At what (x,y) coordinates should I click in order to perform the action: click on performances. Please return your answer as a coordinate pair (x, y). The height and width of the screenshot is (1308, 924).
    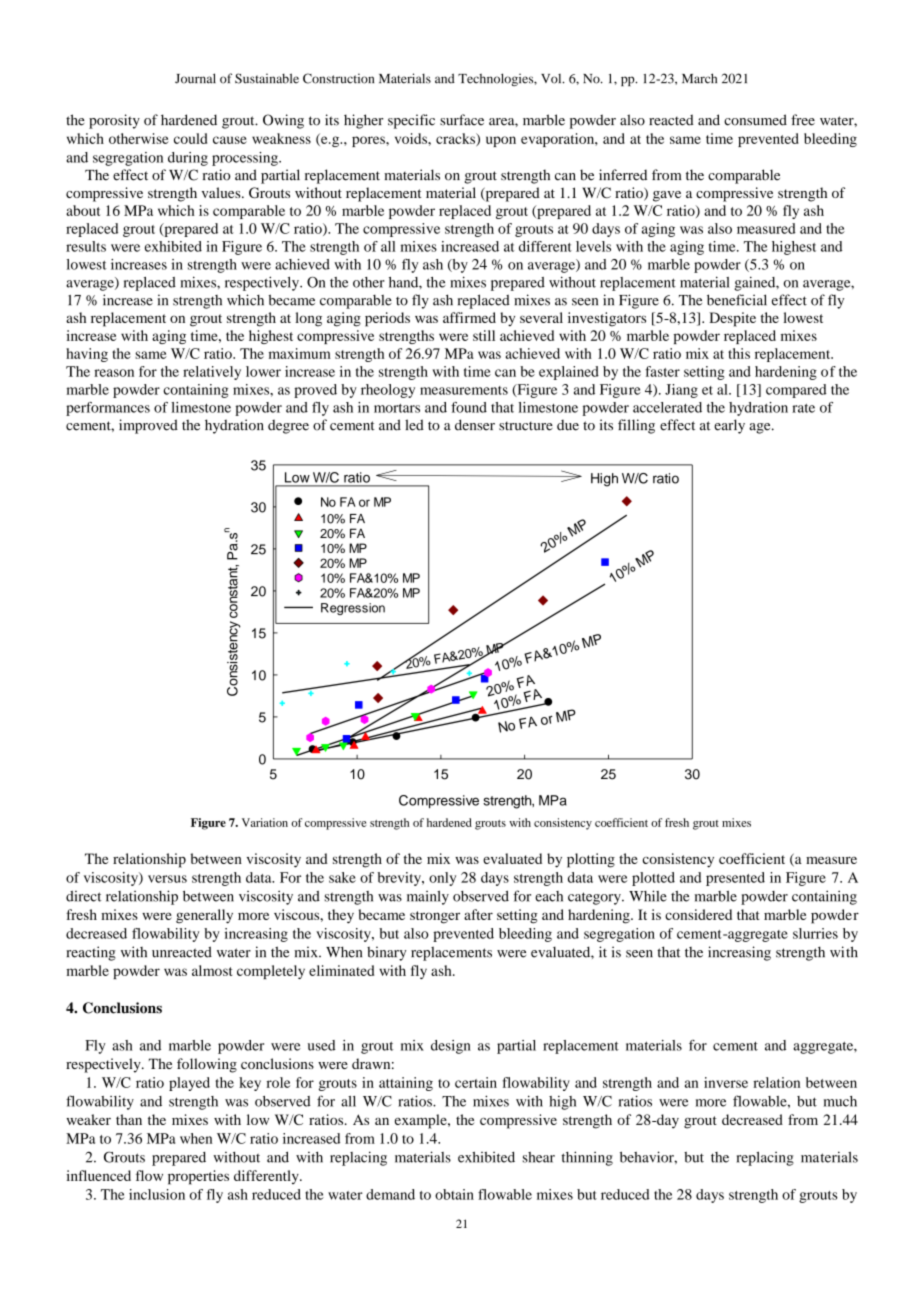
    Looking at the image, I should click on (108, 409).
